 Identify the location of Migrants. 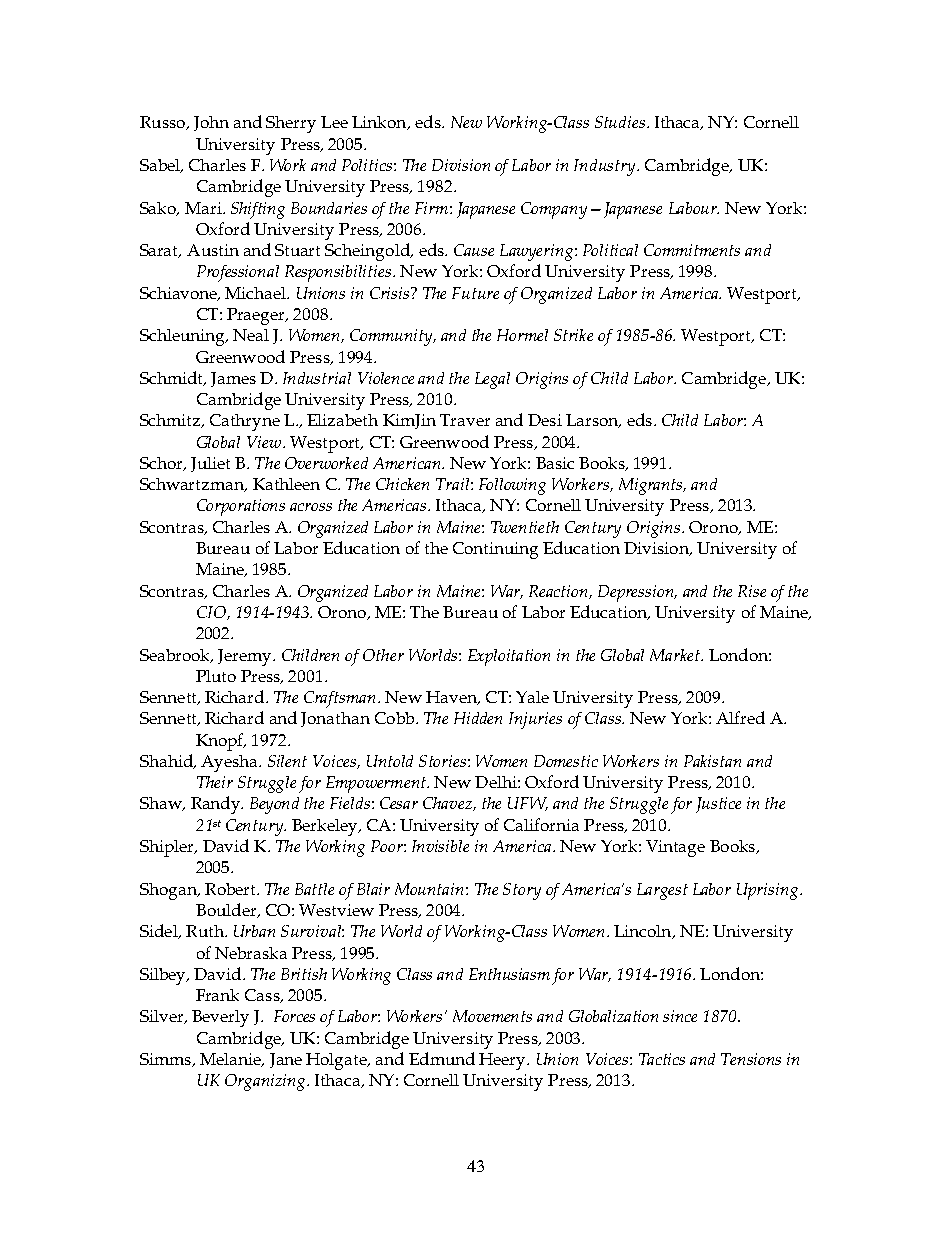
(652, 486).
